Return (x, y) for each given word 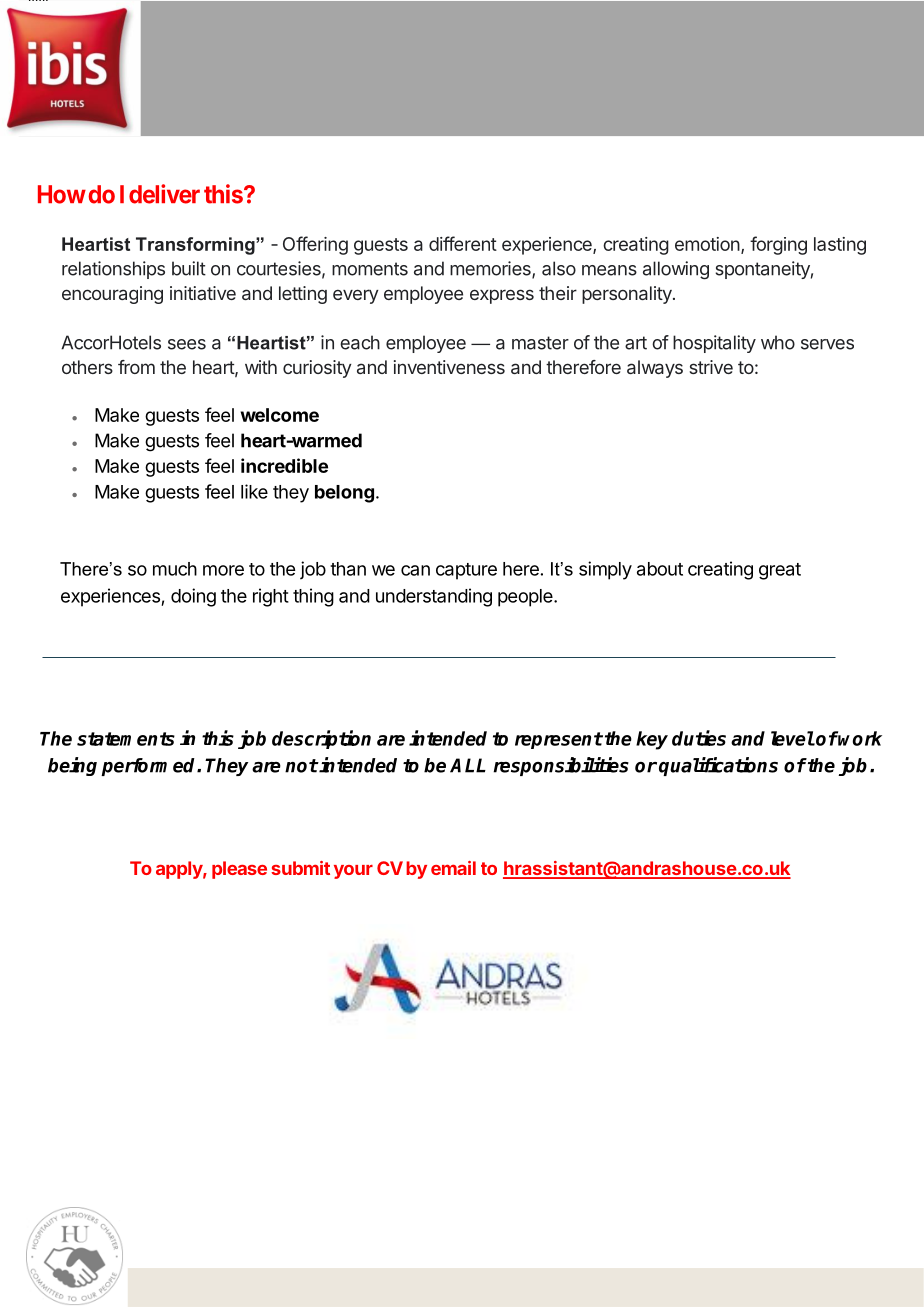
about (660, 569)
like (254, 491)
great (780, 571)
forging (778, 245)
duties (699, 738)
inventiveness (449, 367)
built (189, 268)
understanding (434, 597)
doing (193, 597)
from (136, 367)
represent (559, 740)
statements (126, 739)
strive (711, 367)
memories (491, 269)
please (239, 870)
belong (344, 494)
